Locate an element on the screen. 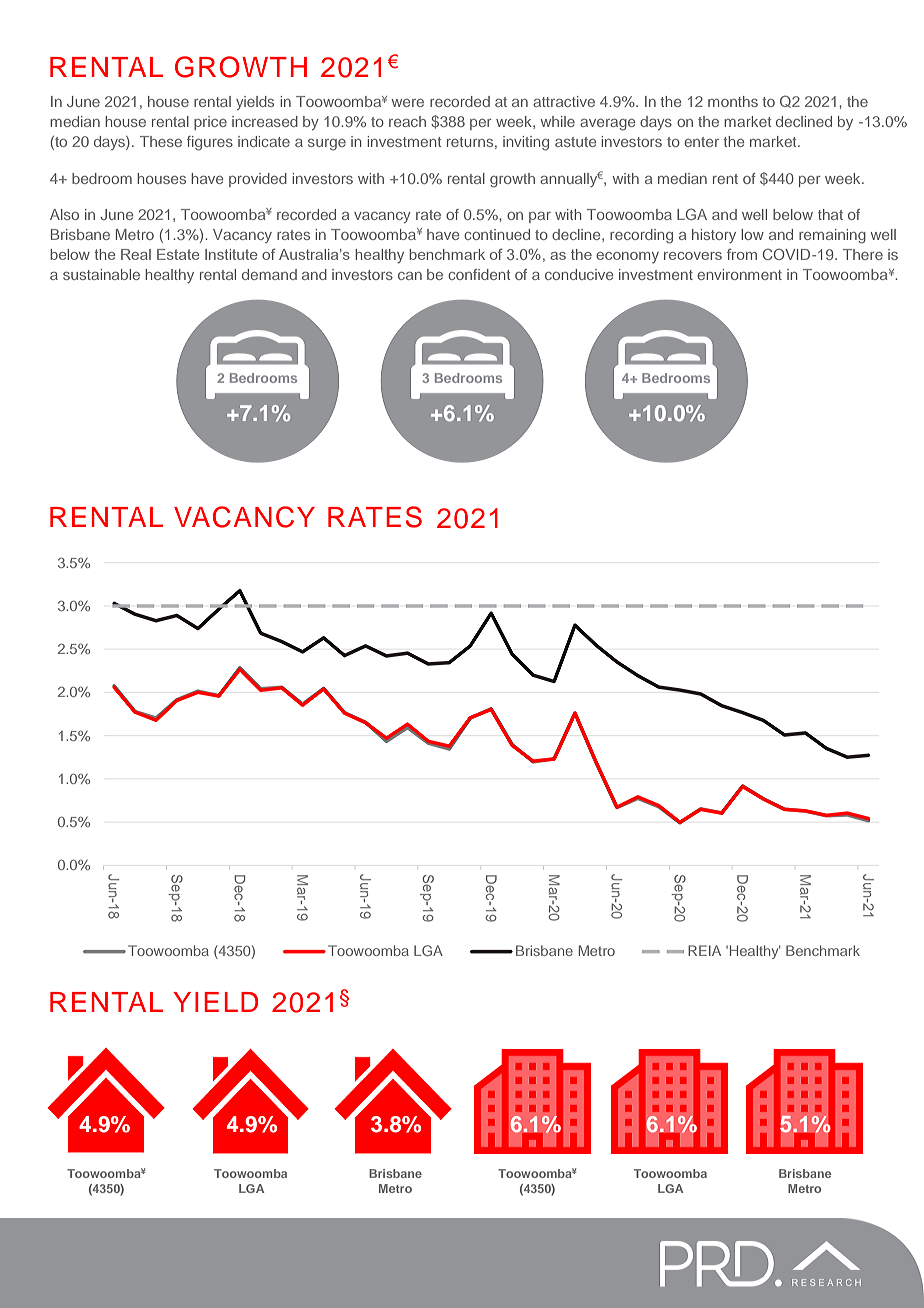  months is located at coordinates (733, 101).
